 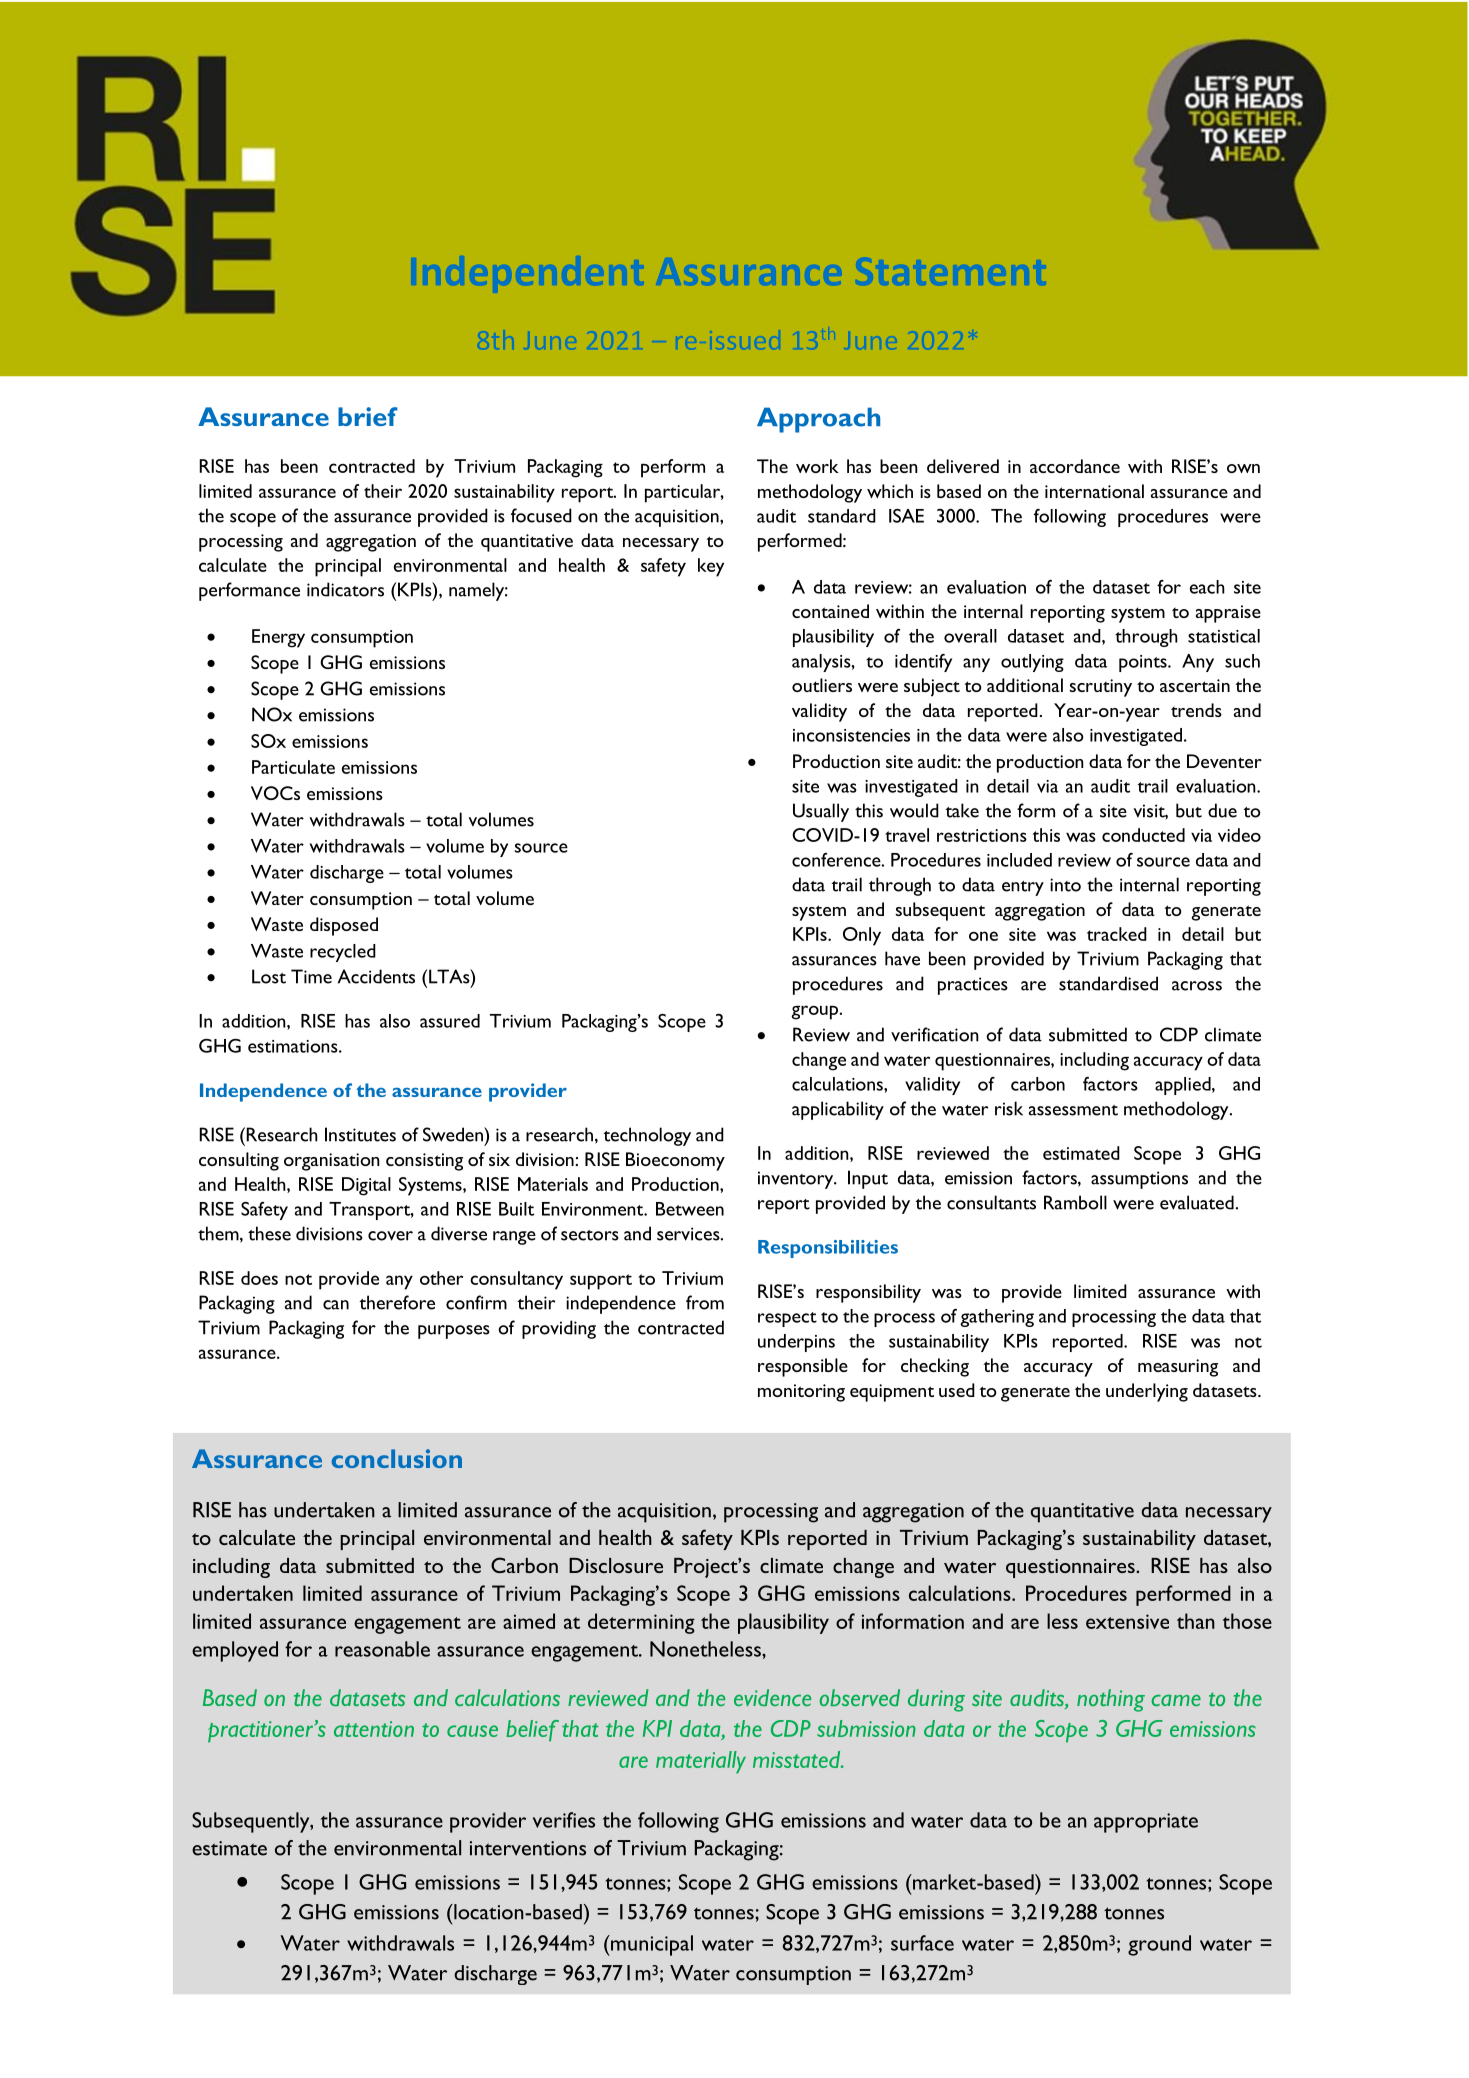 I want to click on Usually, so click(x=821, y=812).
